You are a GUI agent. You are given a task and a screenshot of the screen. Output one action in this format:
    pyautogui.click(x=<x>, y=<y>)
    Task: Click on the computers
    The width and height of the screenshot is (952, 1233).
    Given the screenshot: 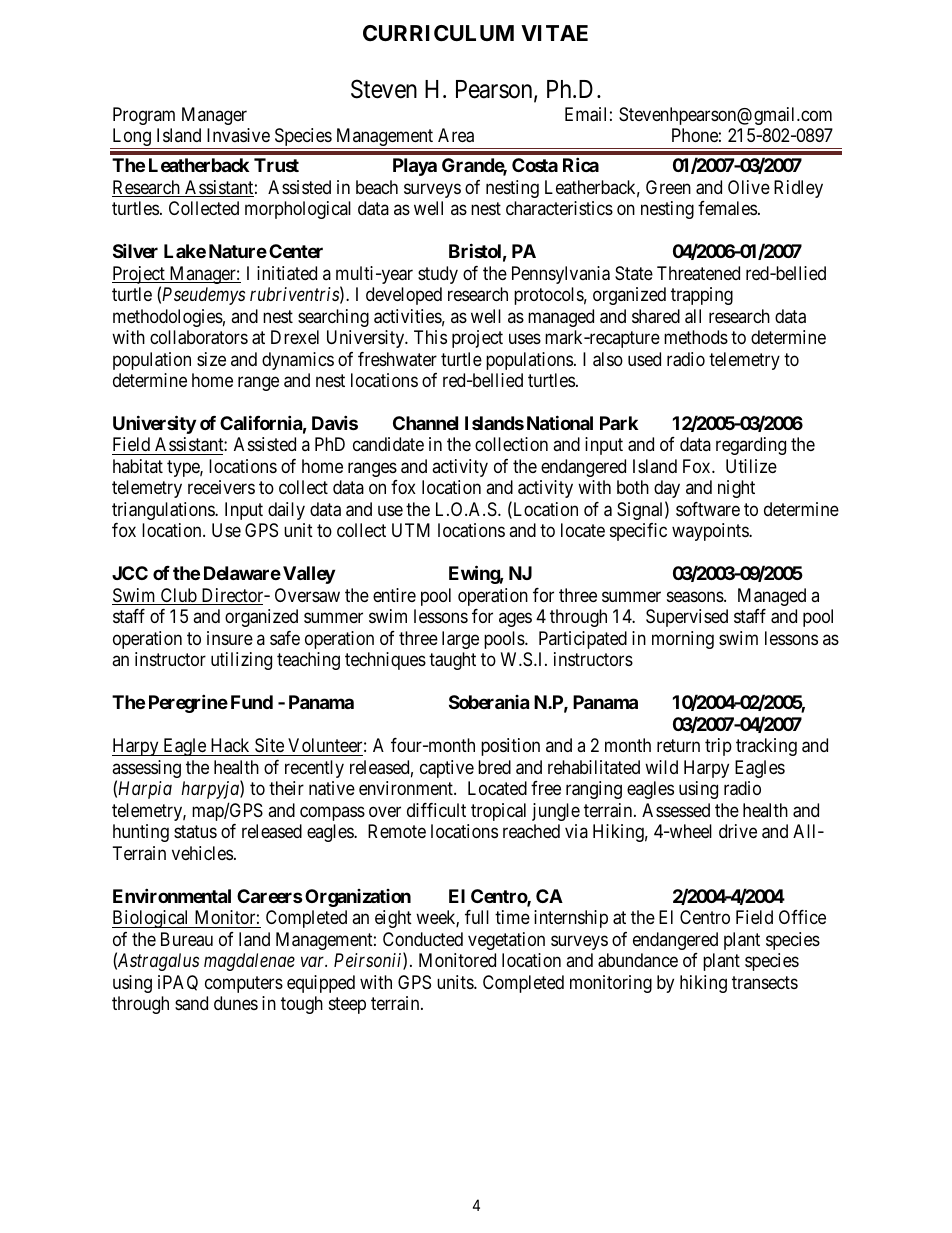 What is the action you would take?
    pyautogui.click(x=244, y=984)
